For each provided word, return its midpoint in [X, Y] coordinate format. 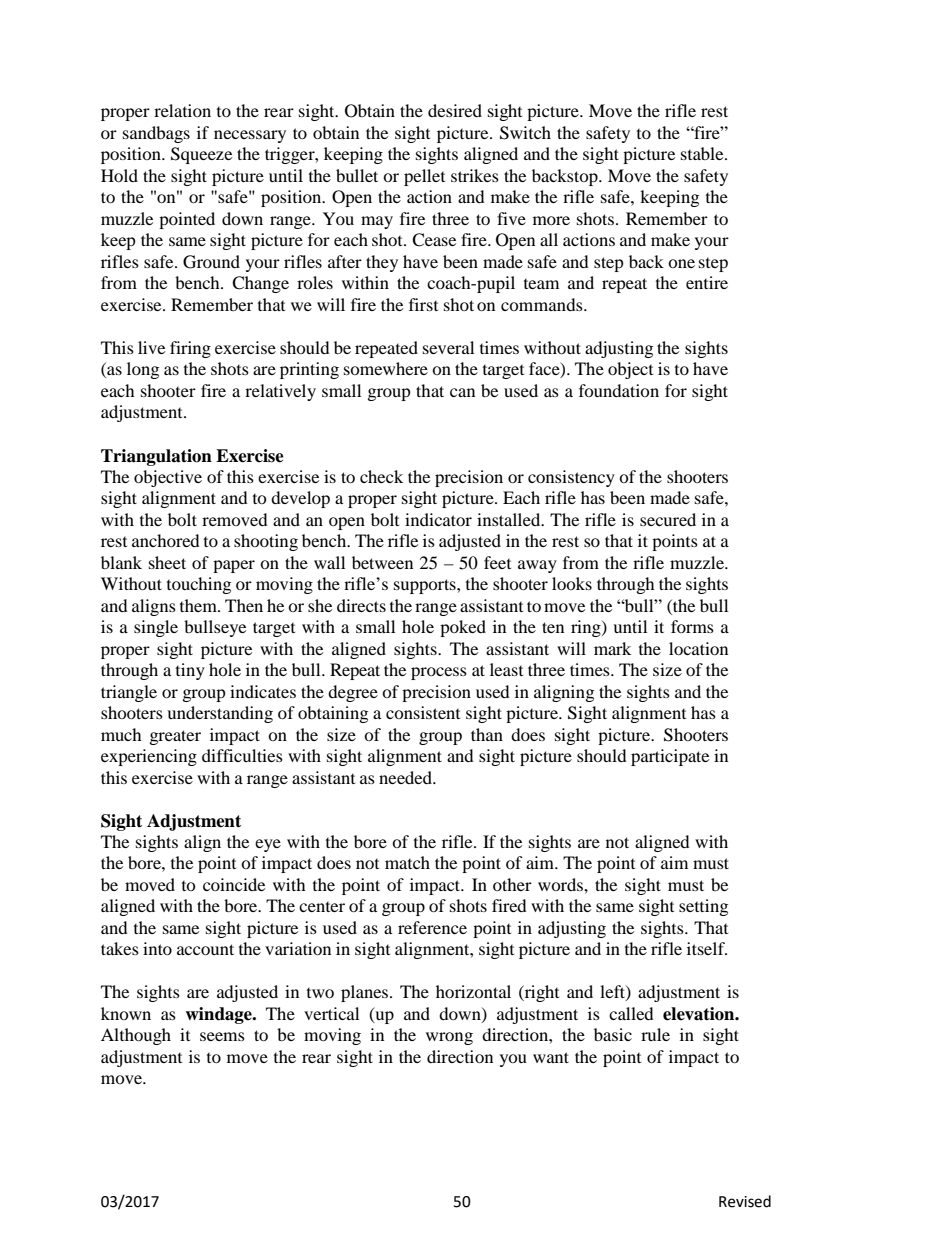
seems [222, 1036]
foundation [619, 390]
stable [703, 153]
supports [426, 586]
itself [707, 948]
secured [668, 519]
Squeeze [201, 155]
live [151, 347]
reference [432, 927]
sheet [167, 562]
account [205, 949]
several [448, 347]
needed [406, 777]
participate [670, 757]
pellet [424, 177]
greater [175, 737]
